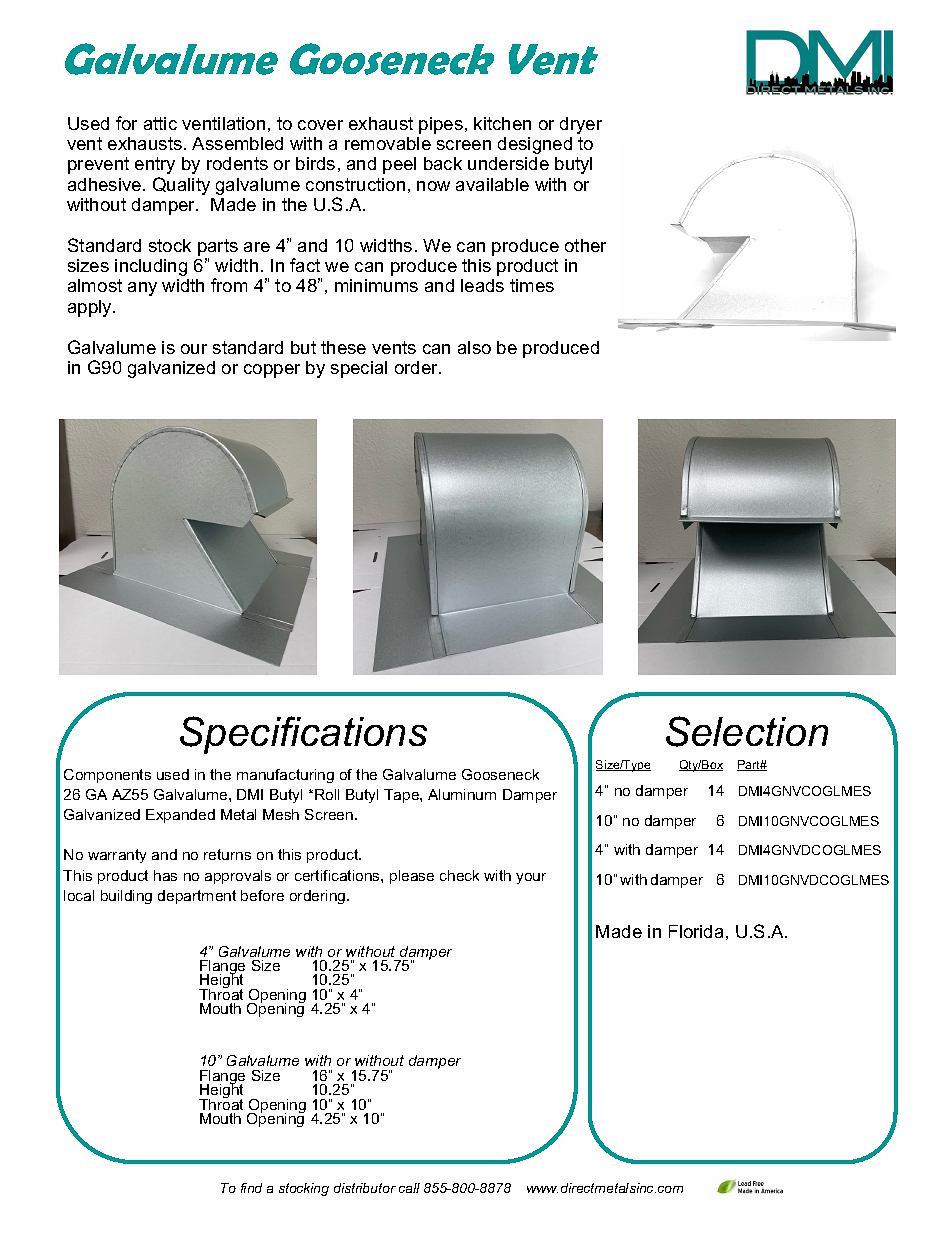 This screenshot has width=952, height=1233. Describe the element at coordinates (399, 165) in the screenshot. I see `peel` at that location.
